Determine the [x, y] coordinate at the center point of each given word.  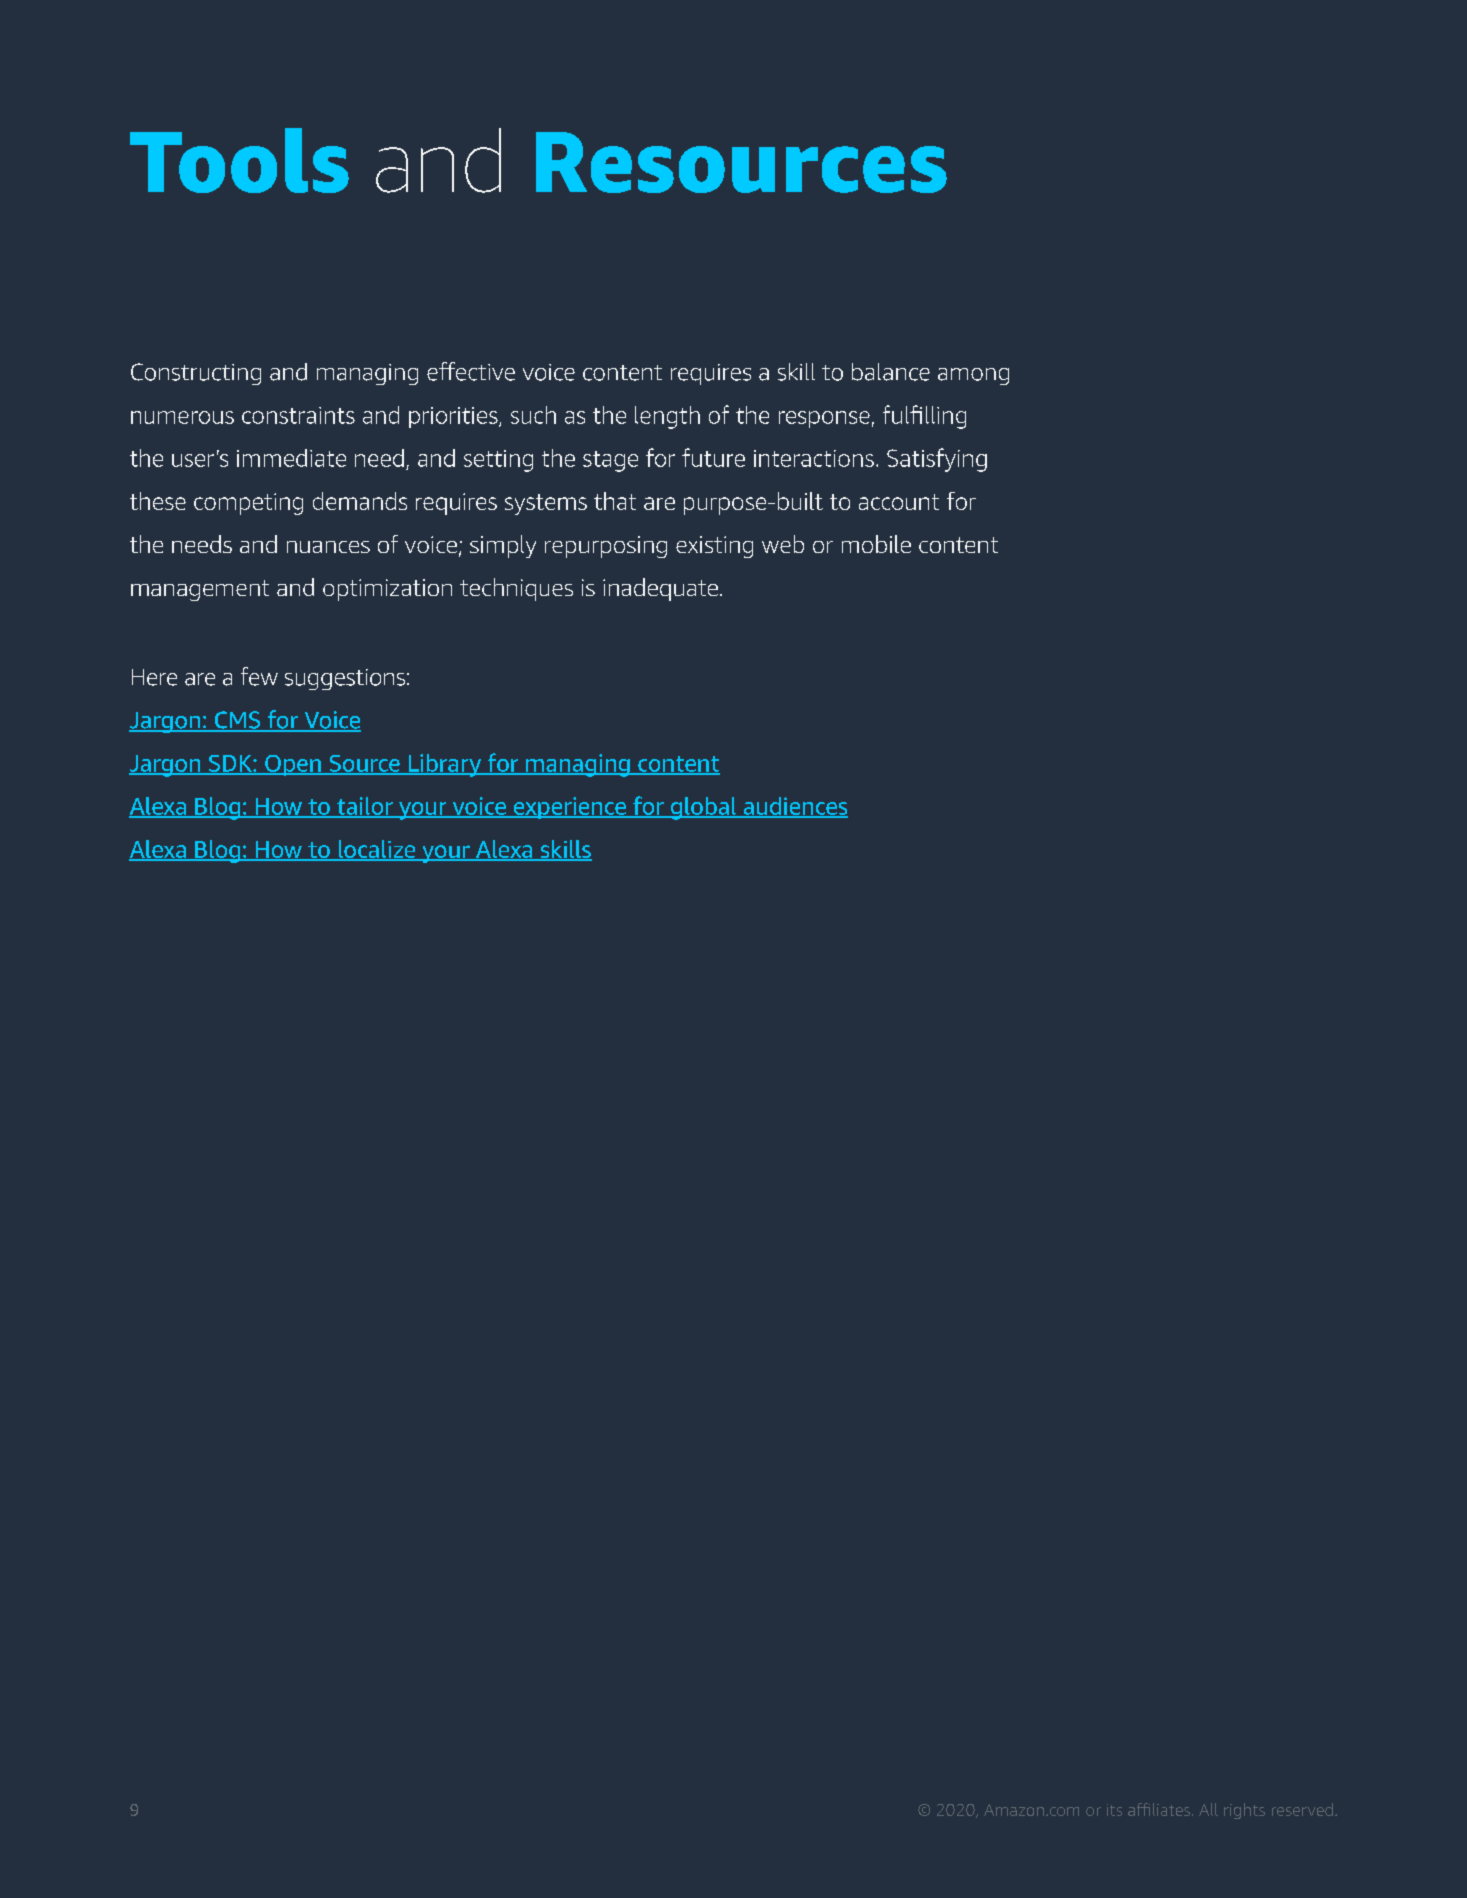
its [1114, 1810]
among [973, 376]
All [1208, 1809]
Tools [239, 160]
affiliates [1160, 1809]
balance [891, 372]
